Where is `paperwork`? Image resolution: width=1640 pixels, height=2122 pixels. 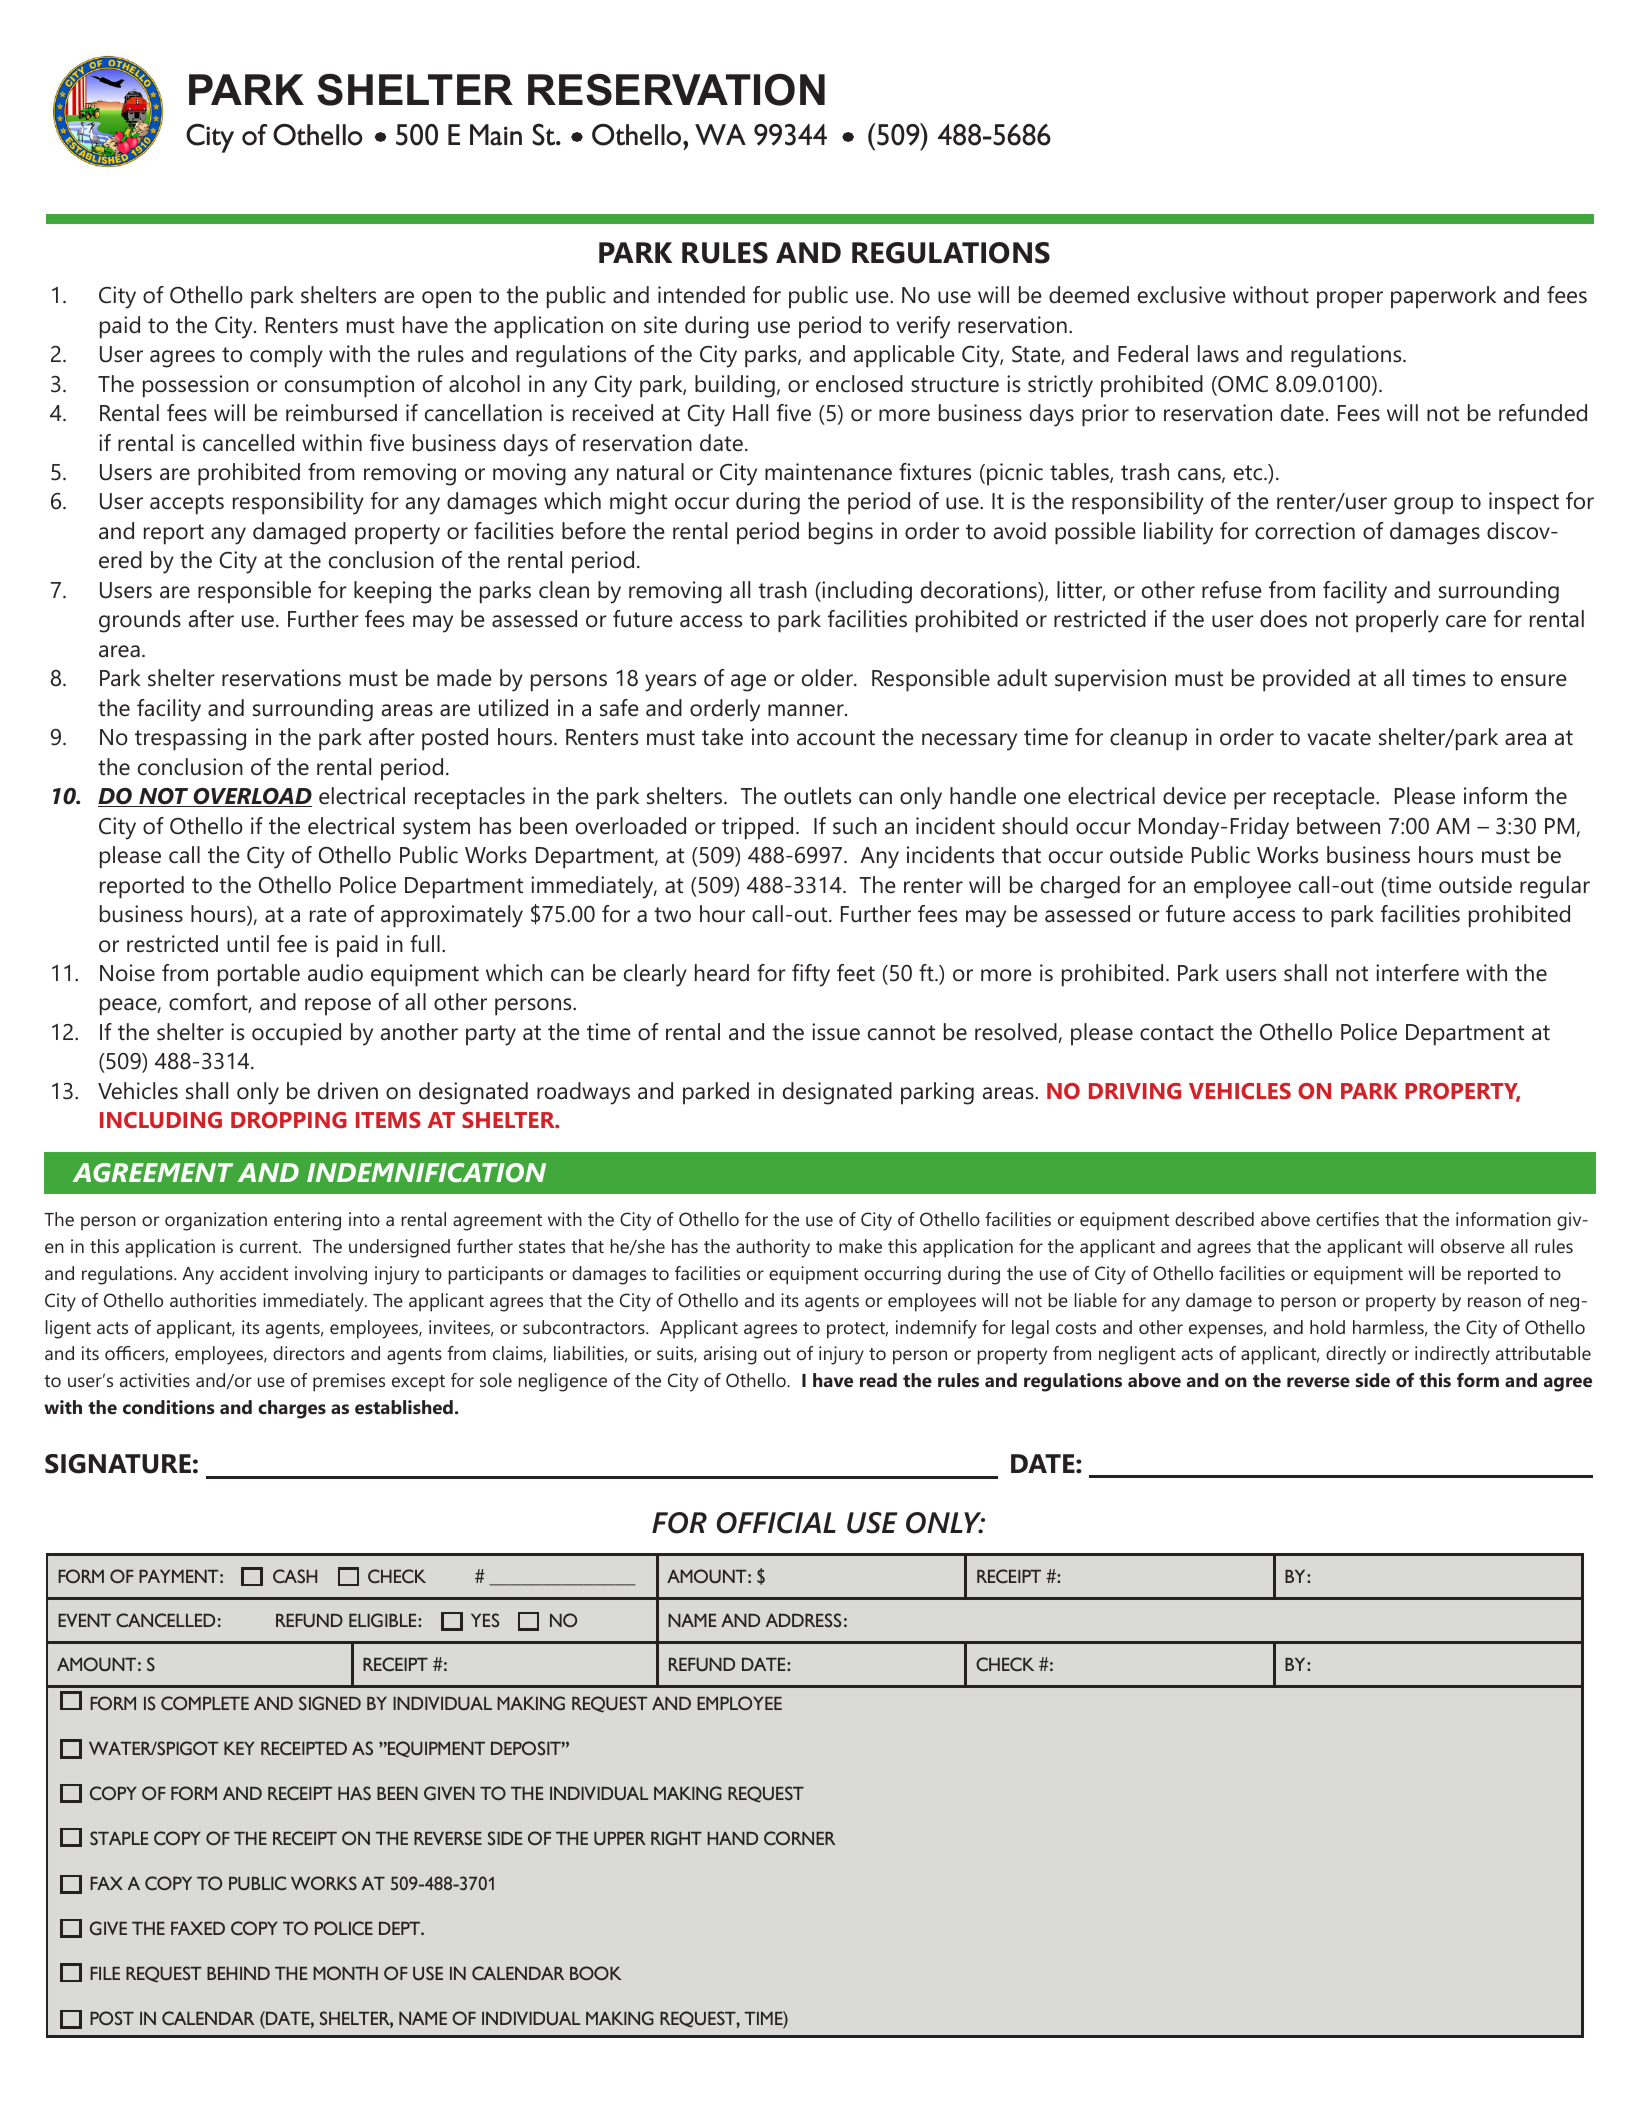 paperwork is located at coordinates (1443, 297).
